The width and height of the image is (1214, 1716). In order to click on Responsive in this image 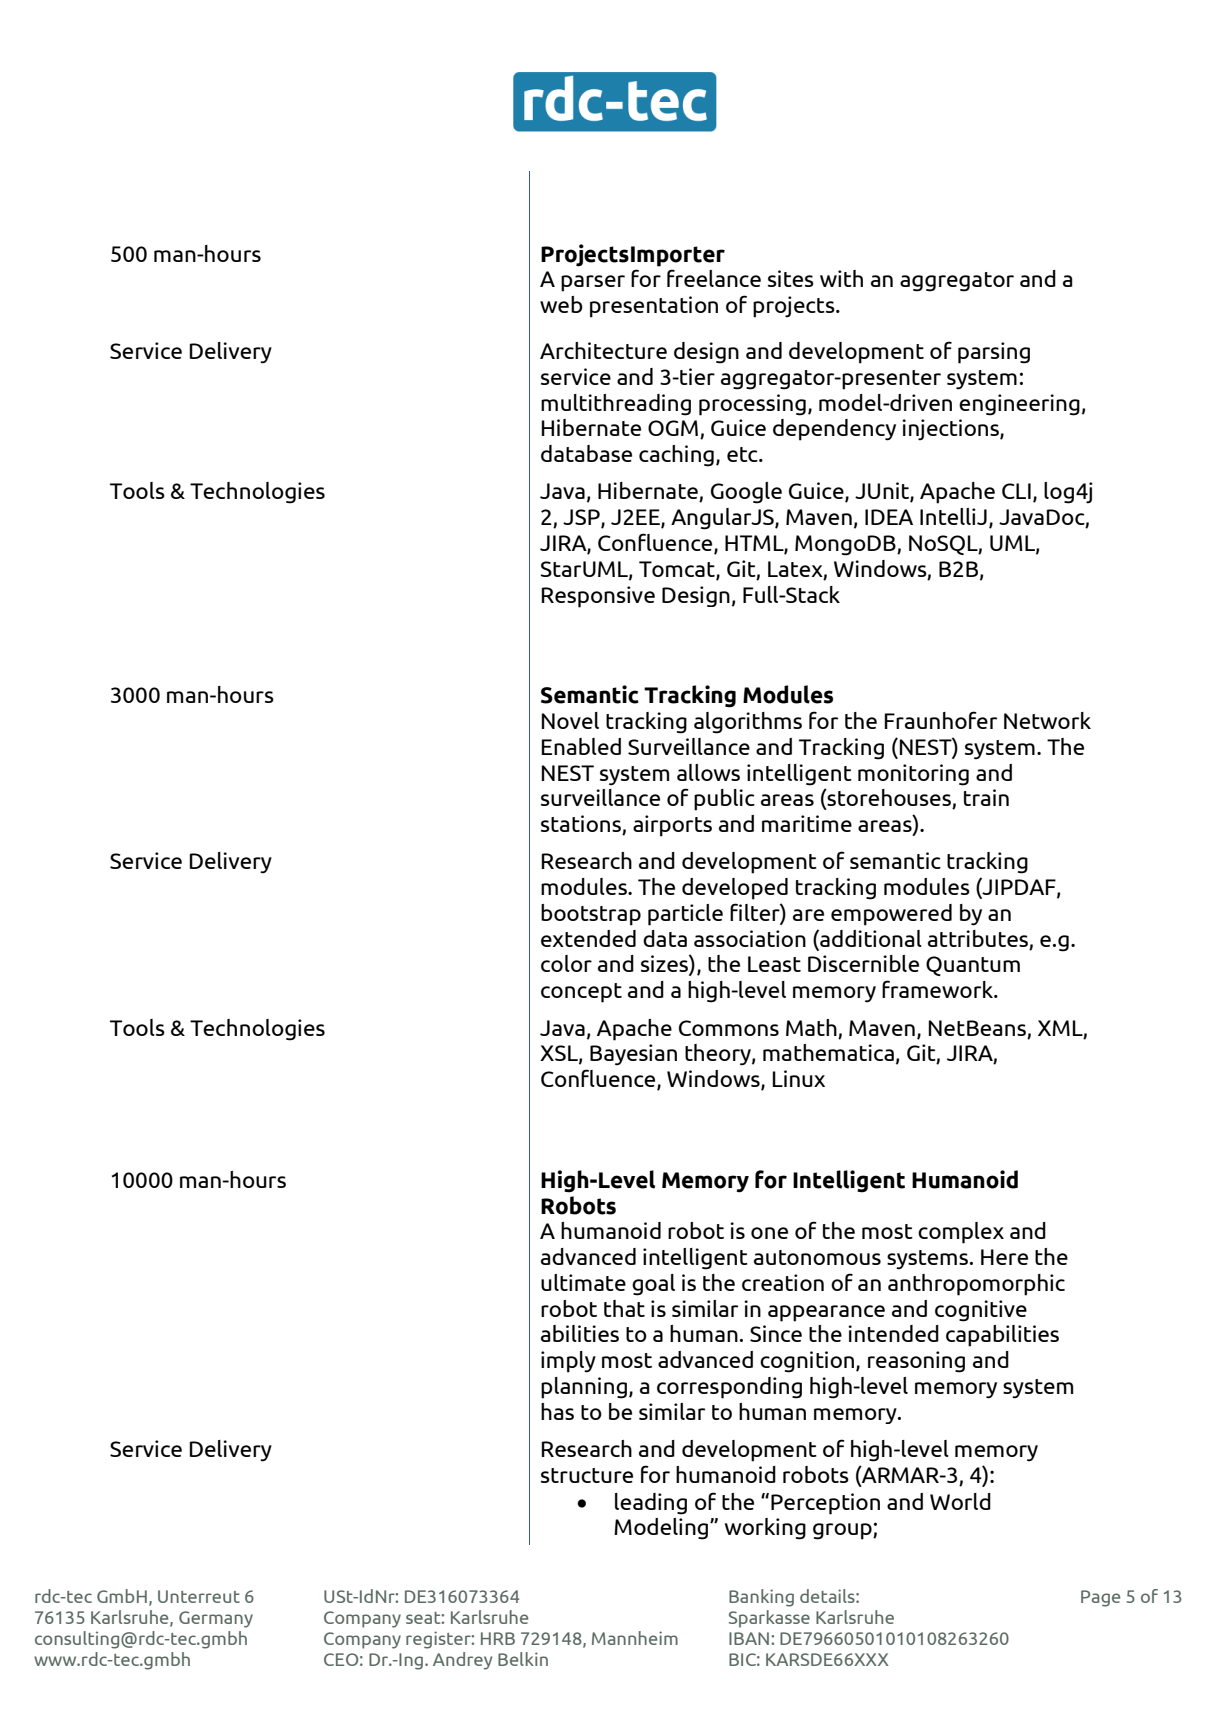, I will do `click(598, 597)`.
